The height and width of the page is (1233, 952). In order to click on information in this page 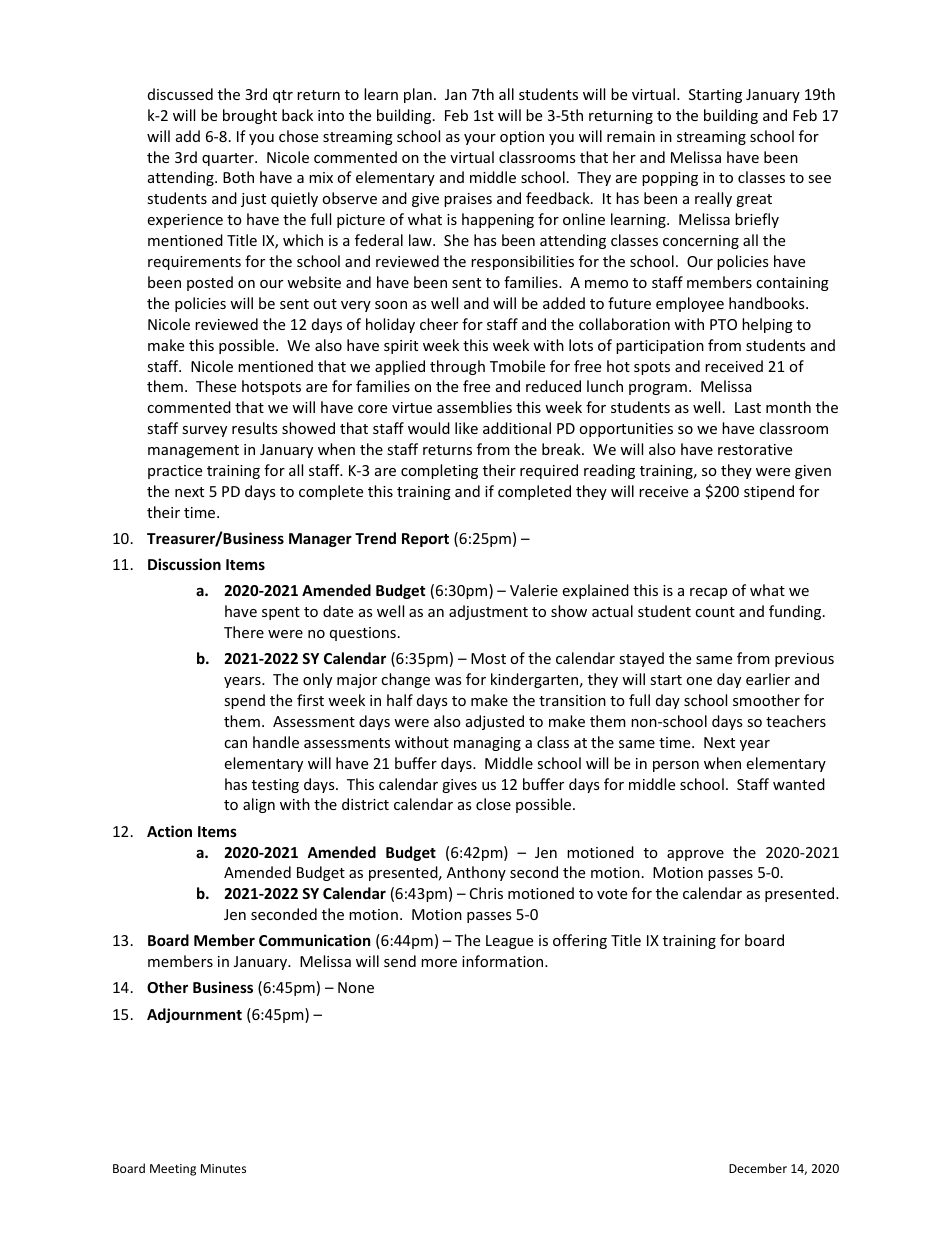, I will do `click(504, 961)`.
